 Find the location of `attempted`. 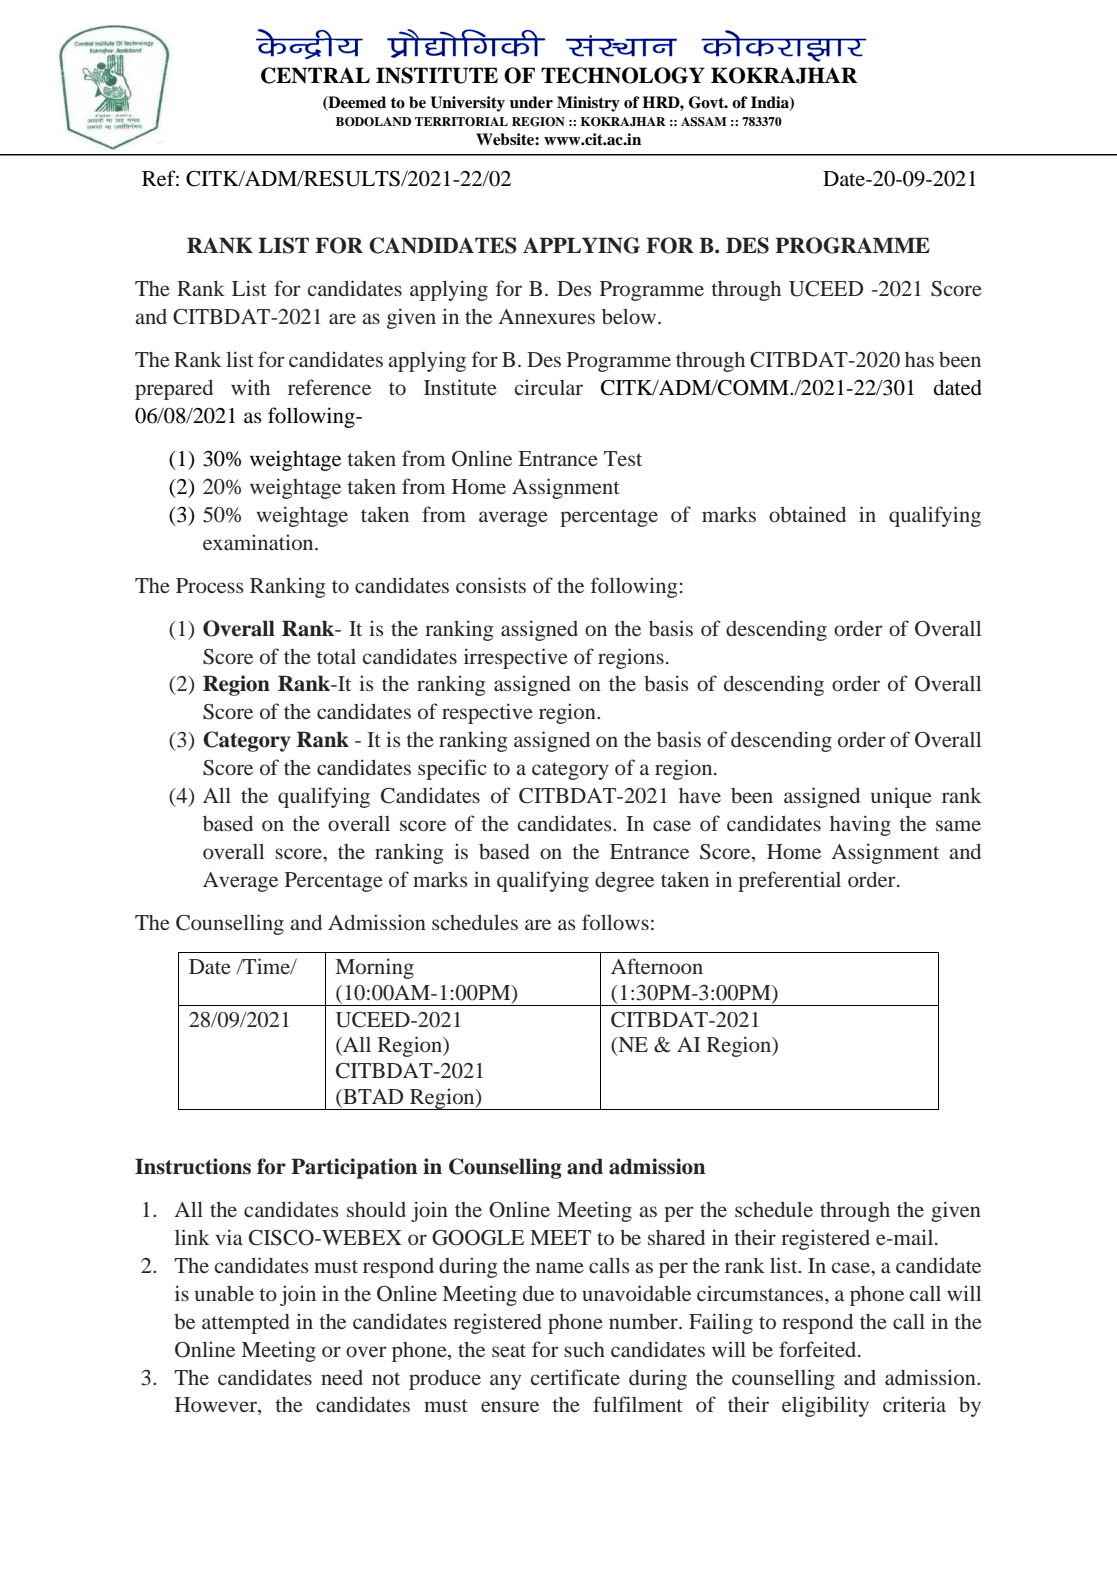

attempted is located at coordinates (246, 1324).
